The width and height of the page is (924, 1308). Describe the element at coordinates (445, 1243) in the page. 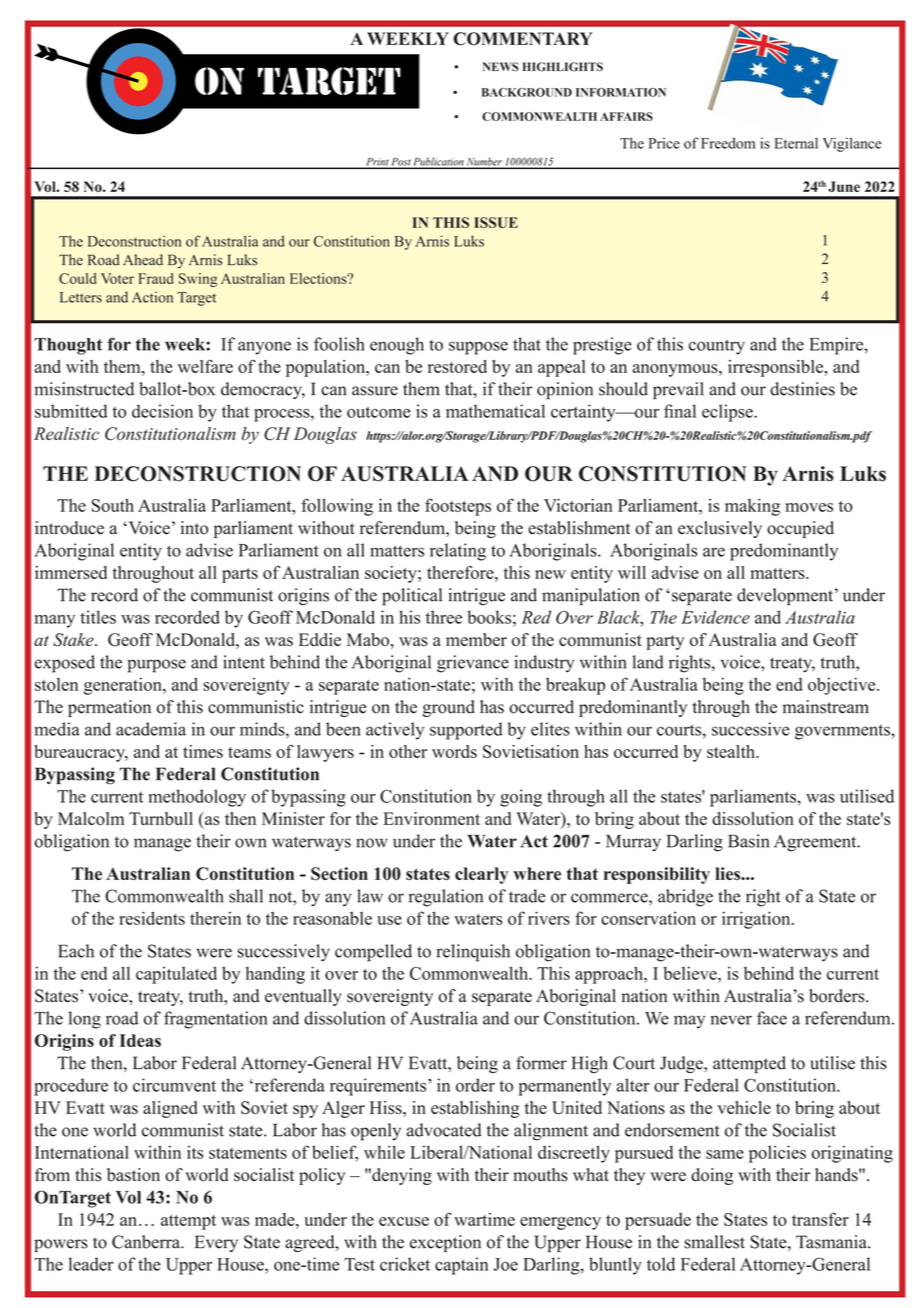

I see `exception` at that location.
